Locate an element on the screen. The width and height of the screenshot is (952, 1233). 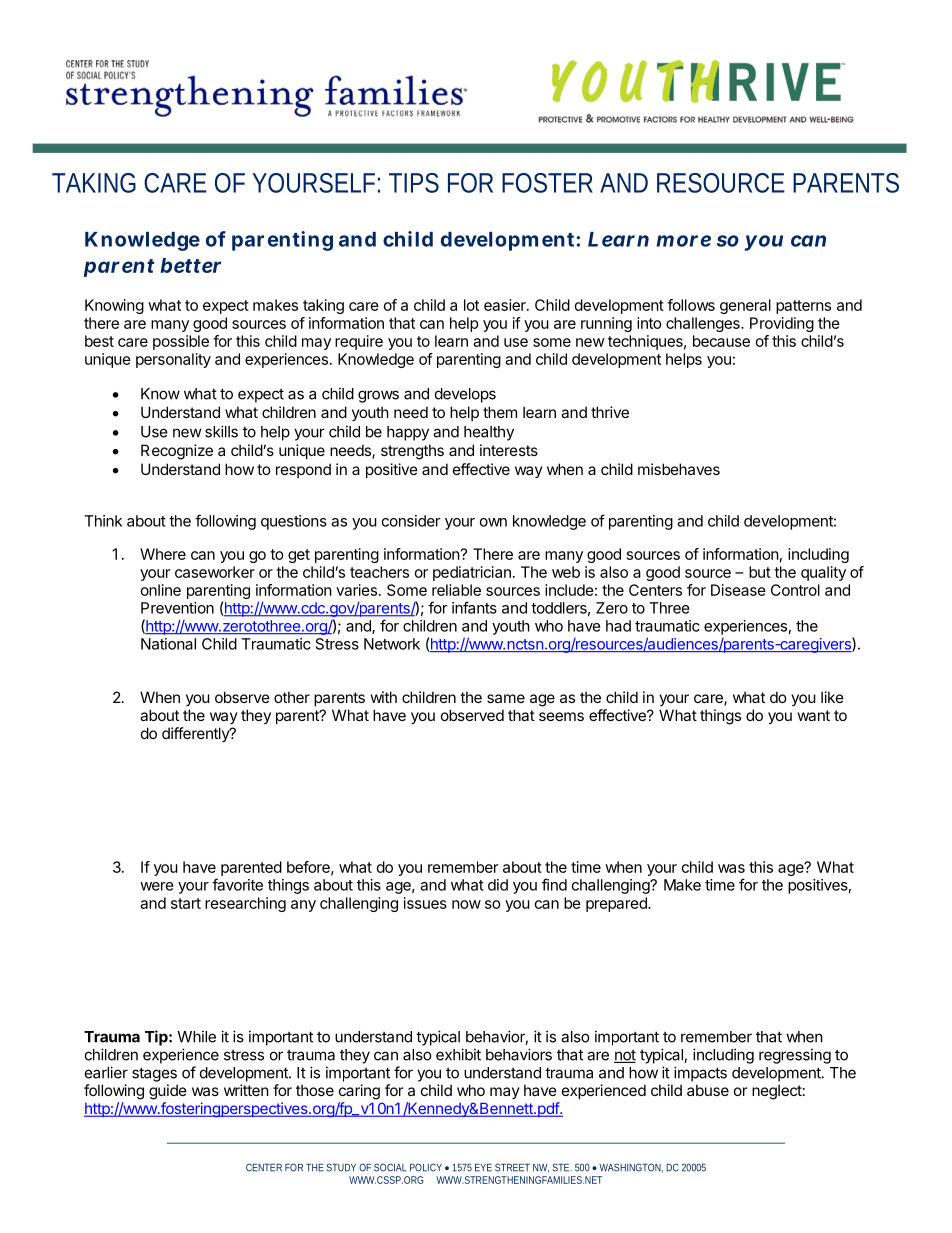
were is located at coordinates (157, 886).
